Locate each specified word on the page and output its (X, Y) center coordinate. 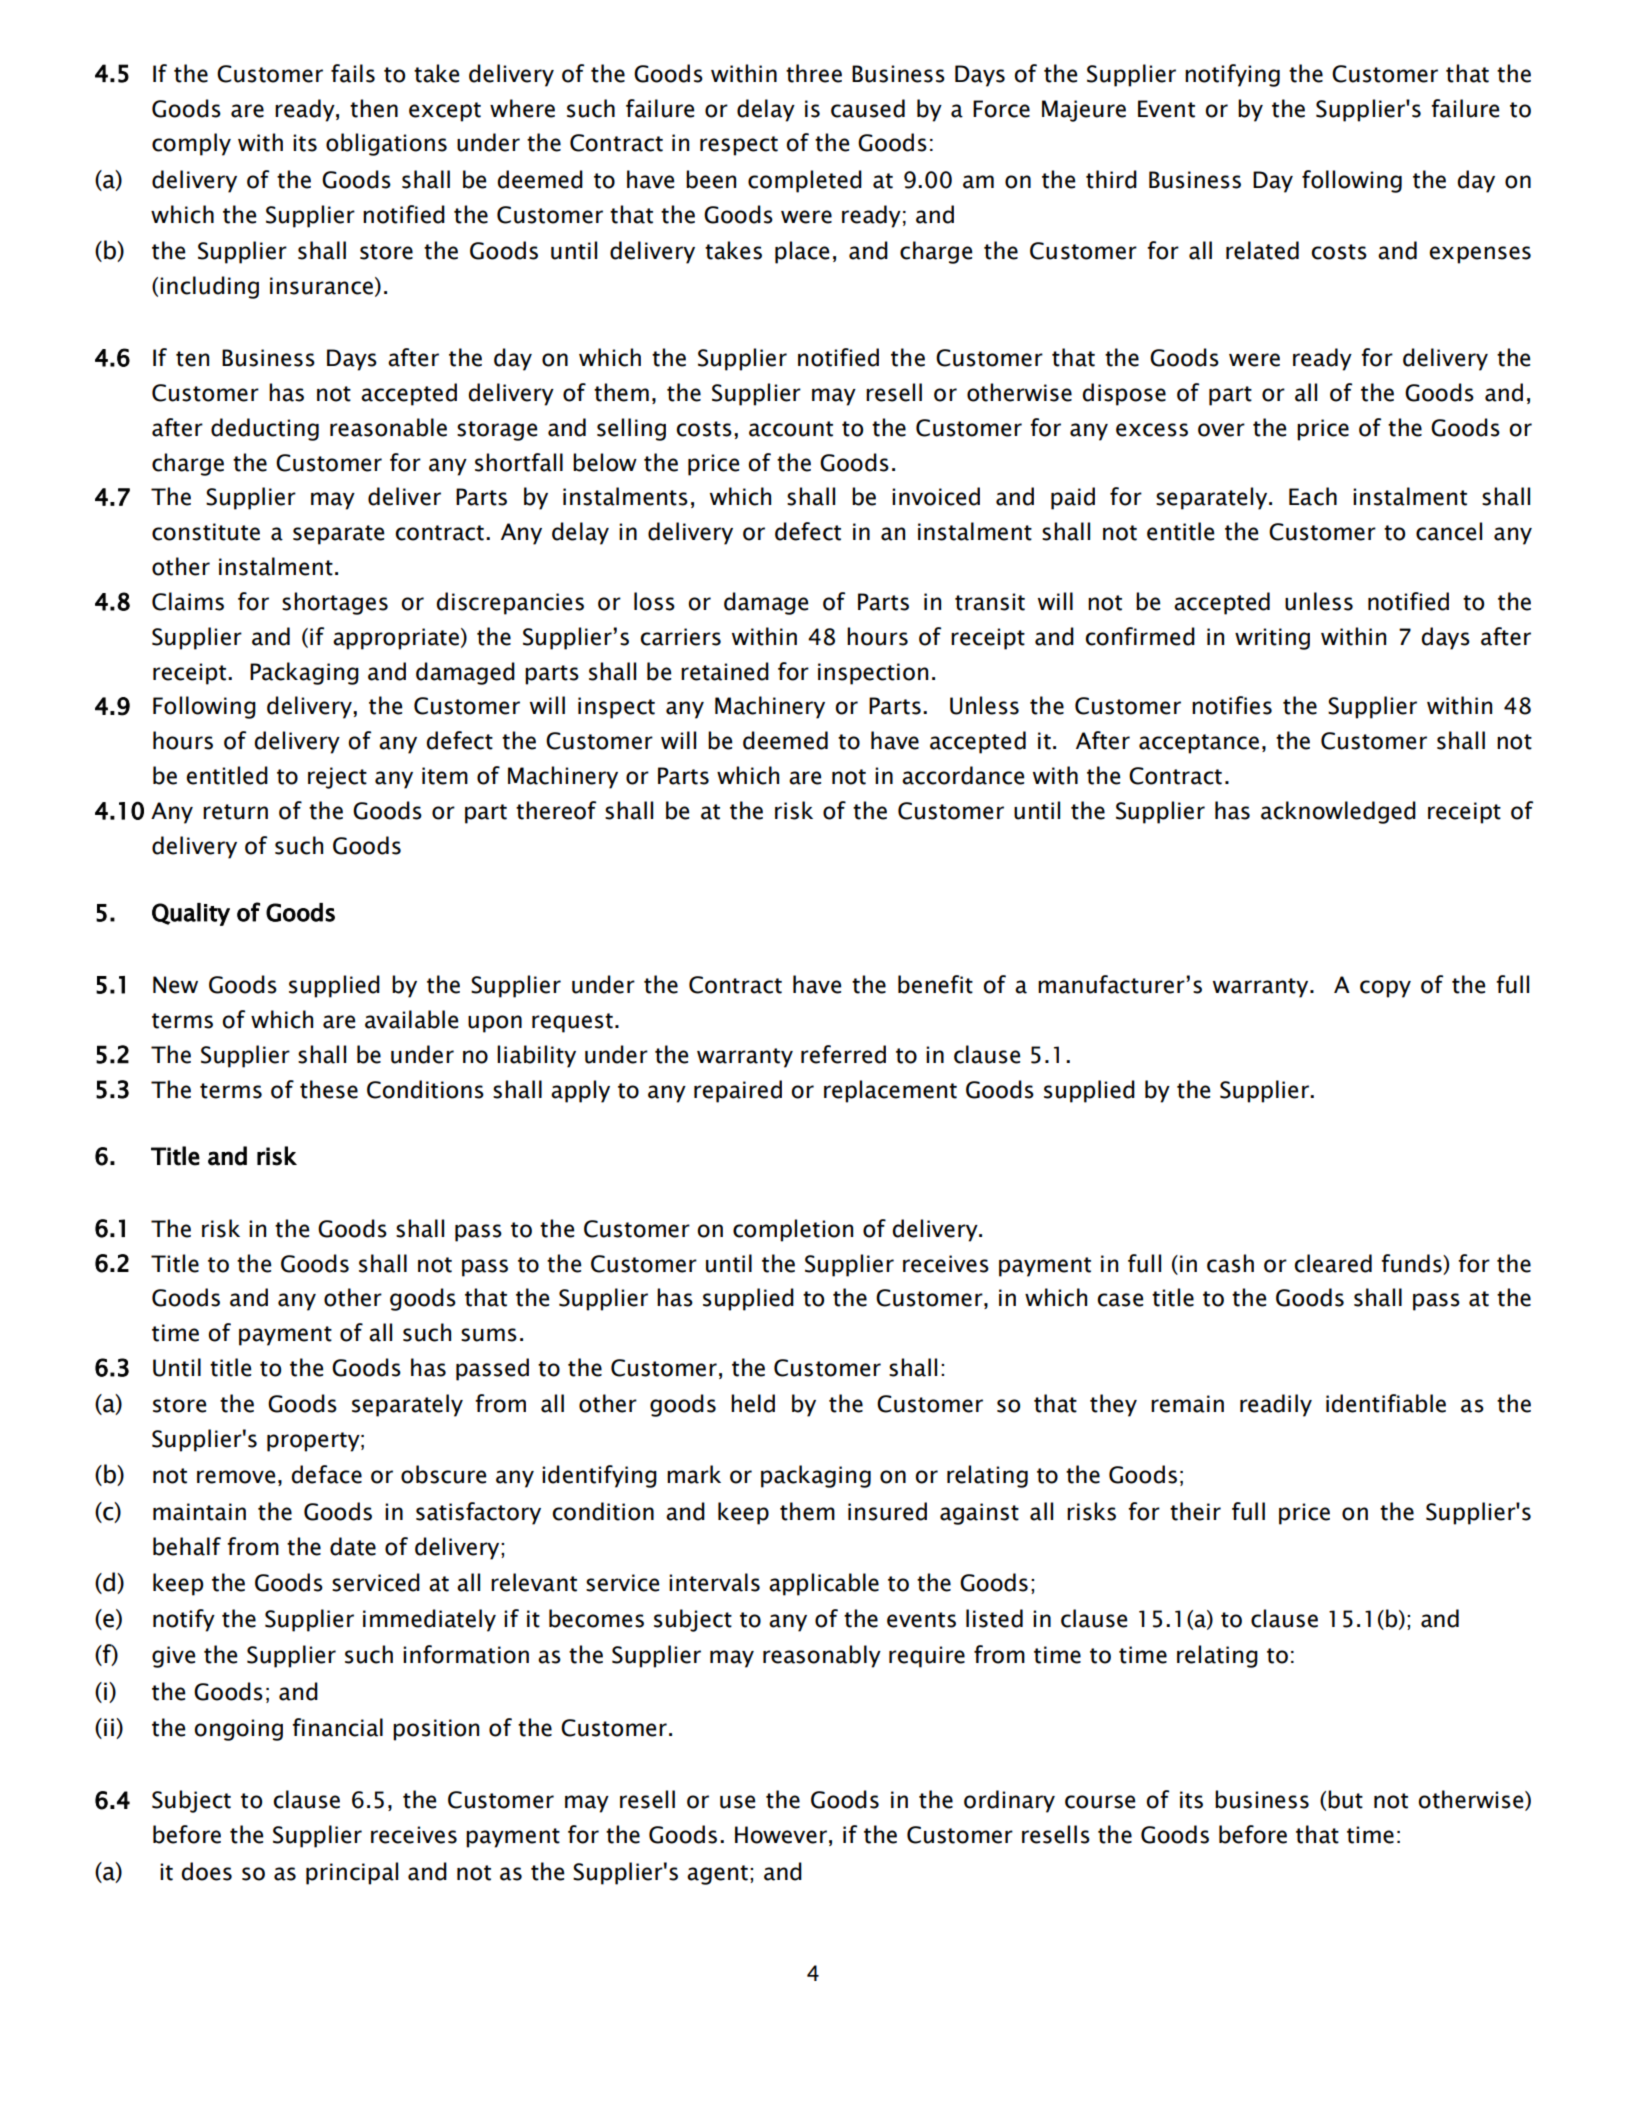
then (374, 108)
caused (868, 108)
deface (326, 1474)
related (1262, 250)
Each (1313, 496)
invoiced (936, 496)
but (1345, 1799)
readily (1276, 1405)
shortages (335, 603)
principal (352, 1873)
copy (1385, 989)
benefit (935, 984)
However (781, 1835)
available (411, 1019)
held (753, 1403)
